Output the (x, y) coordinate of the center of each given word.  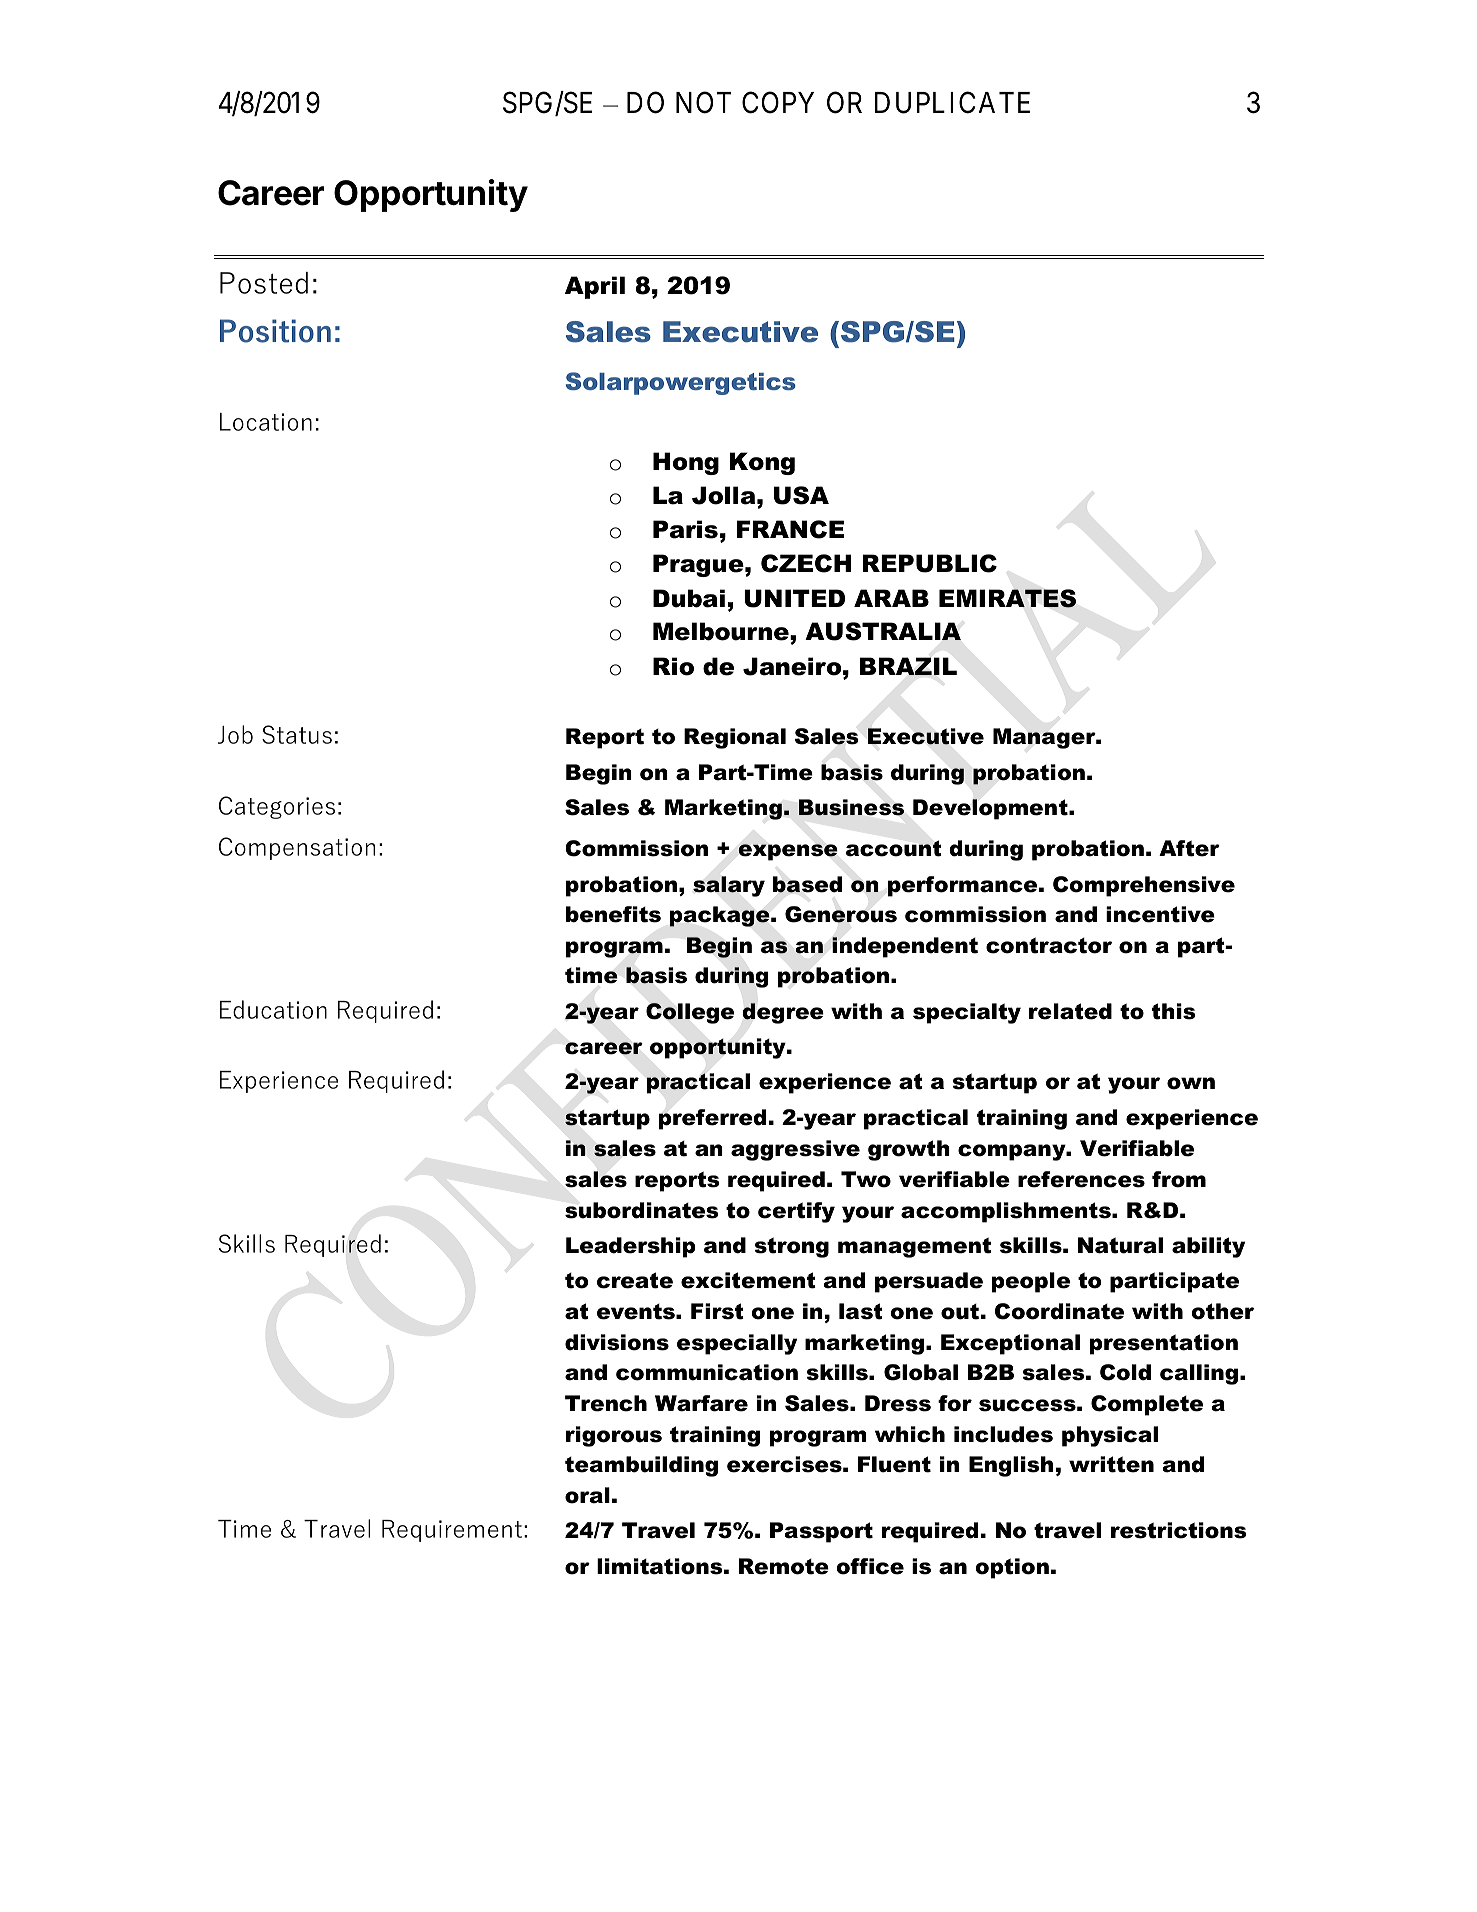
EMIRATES (1007, 598)
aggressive (795, 1150)
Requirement (452, 1531)
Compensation (297, 848)
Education (273, 1009)
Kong (762, 463)
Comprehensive (1144, 886)
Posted (264, 283)
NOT (703, 103)
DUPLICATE (952, 103)
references (1081, 1179)
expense (788, 852)
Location (266, 422)
